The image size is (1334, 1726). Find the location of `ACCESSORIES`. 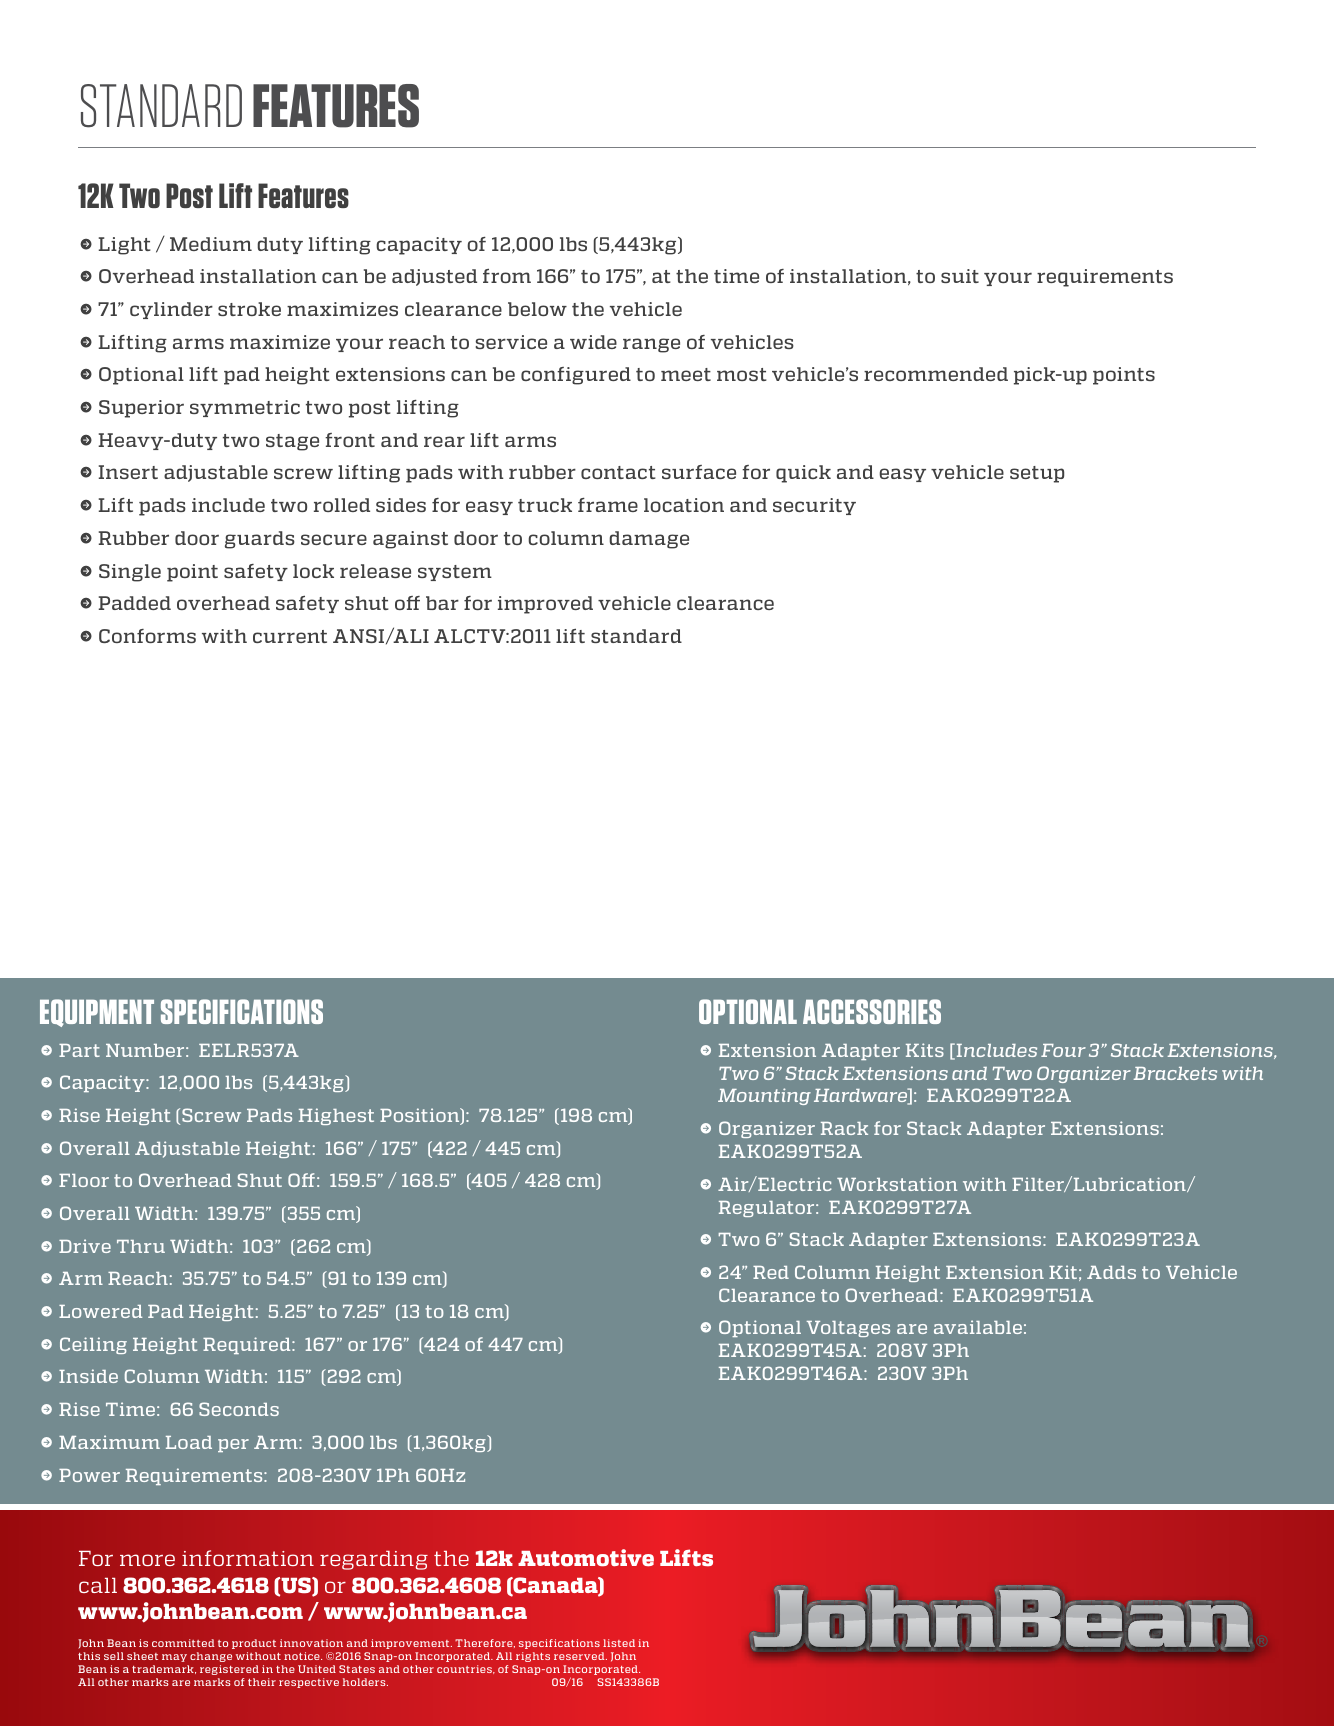

ACCESSORIES is located at coordinates (872, 1011).
